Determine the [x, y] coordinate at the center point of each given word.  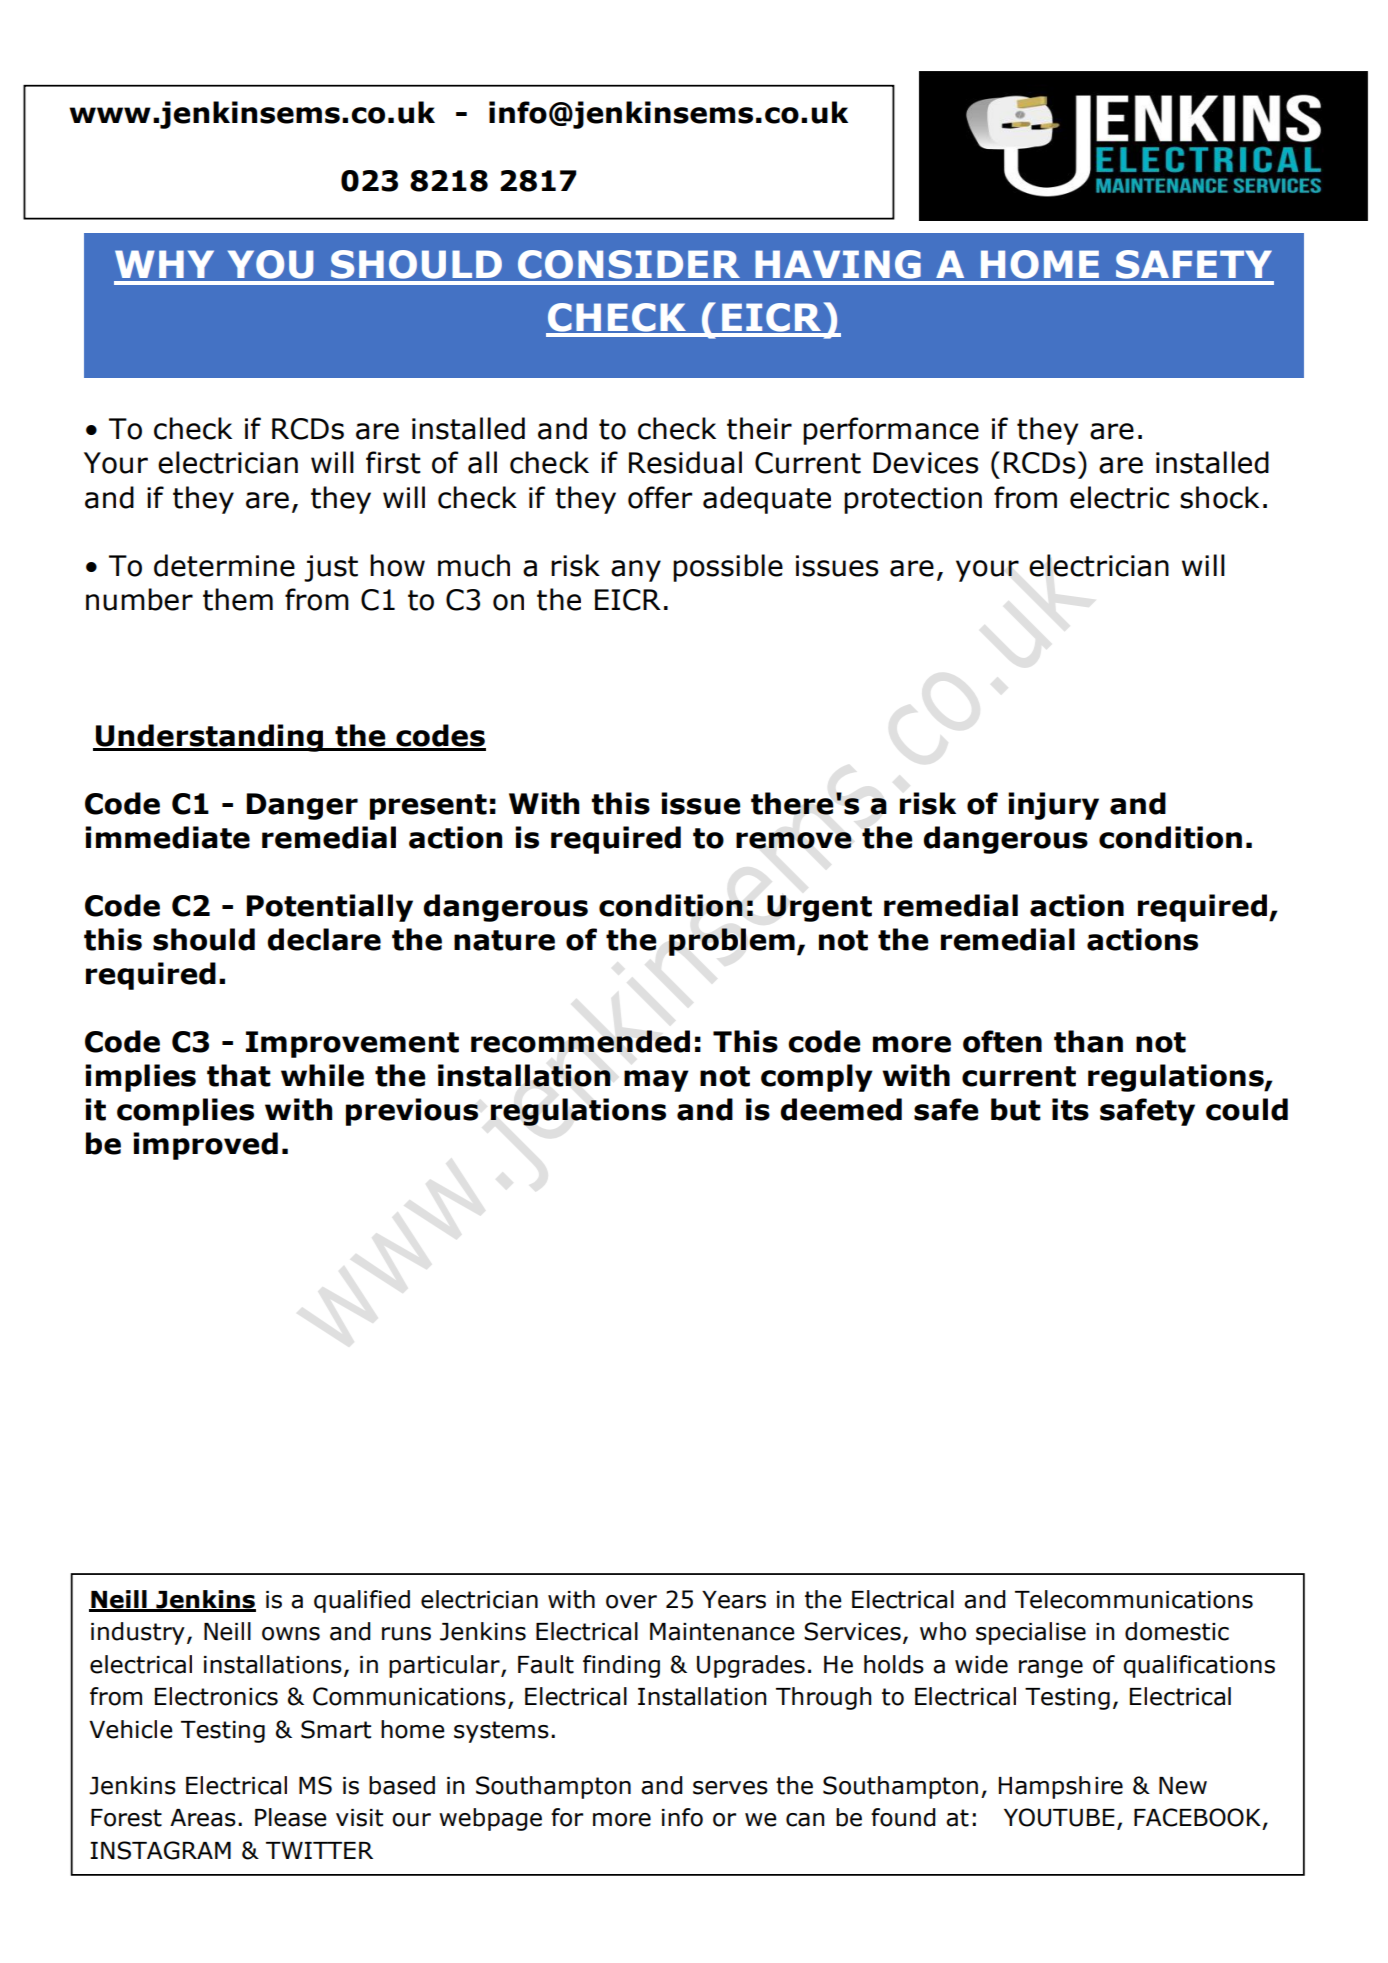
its [1070, 1109]
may [656, 1081]
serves [730, 1788]
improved [205, 1146]
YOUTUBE [1059, 1817]
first [393, 462]
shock [1219, 497]
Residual [685, 462]
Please [291, 1817]
